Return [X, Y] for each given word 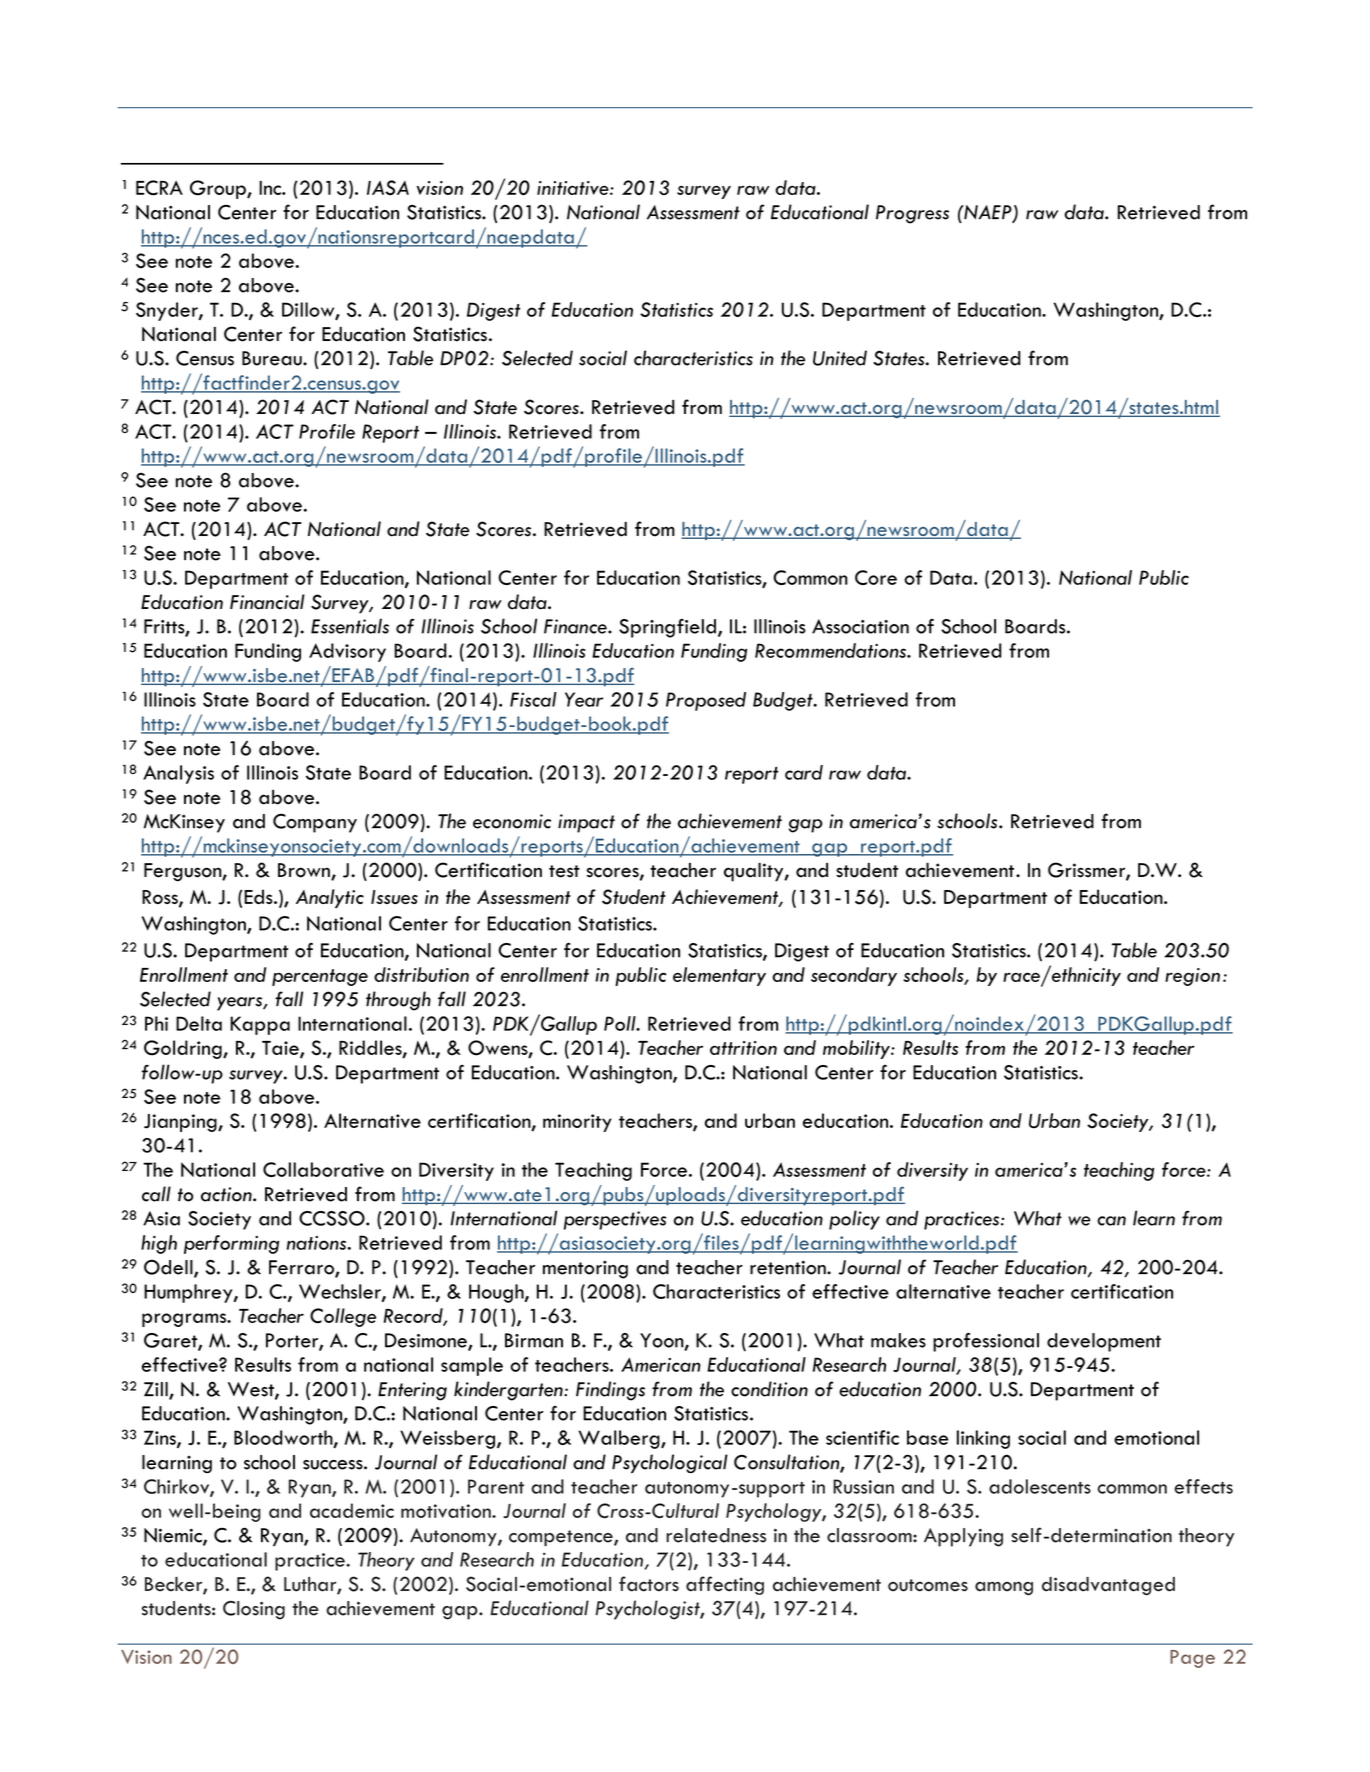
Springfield [667, 628]
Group [219, 189]
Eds [259, 896]
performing [231, 1244]
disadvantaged [1108, 1586]
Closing [254, 1610]
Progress [912, 214]
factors [649, 1584]
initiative [574, 188]
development [1104, 1342]
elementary [719, 976]
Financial [267, 602]
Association [860, 626]
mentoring [585, 1270]
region [1192, 977]
